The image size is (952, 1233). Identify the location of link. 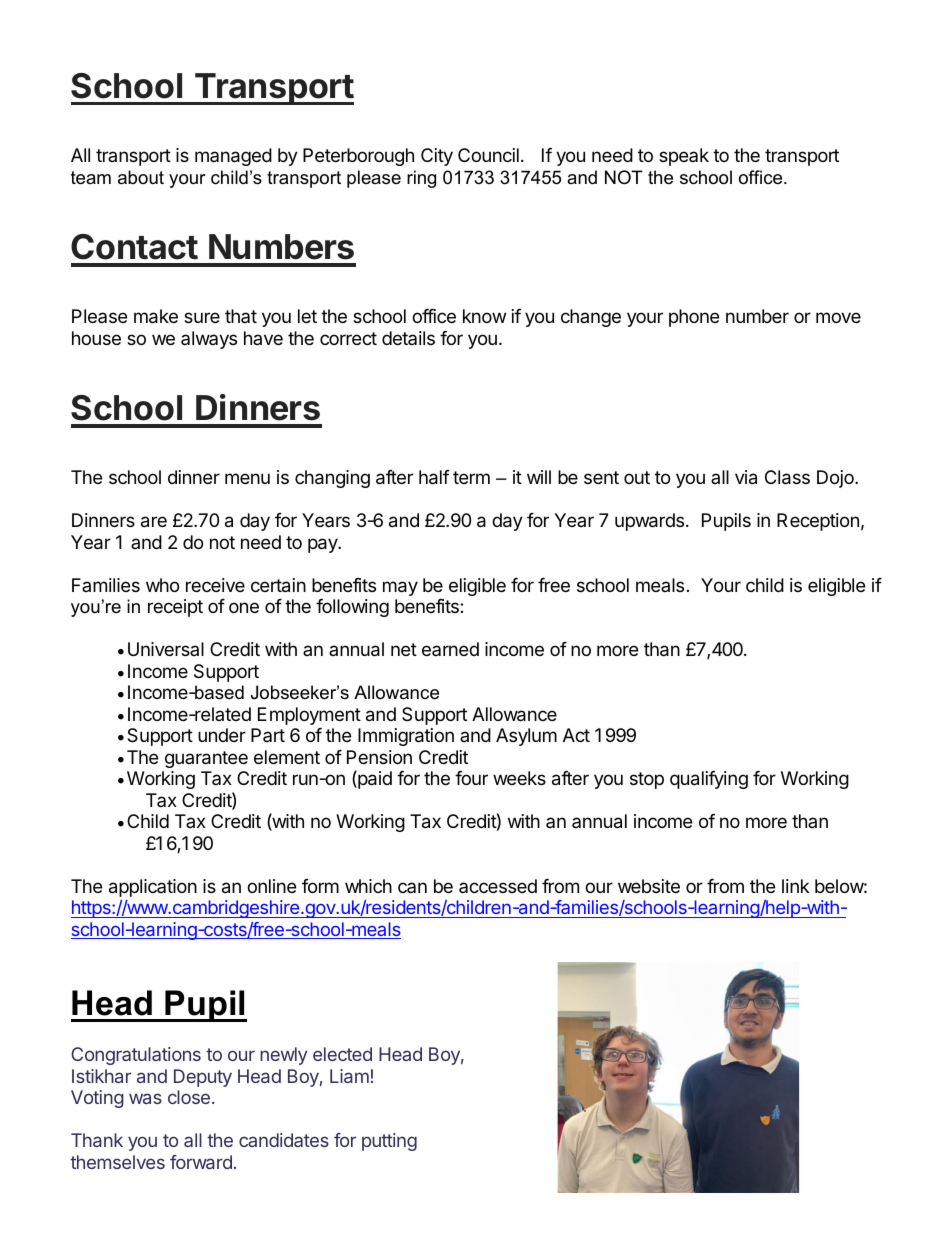
(795, 886).
